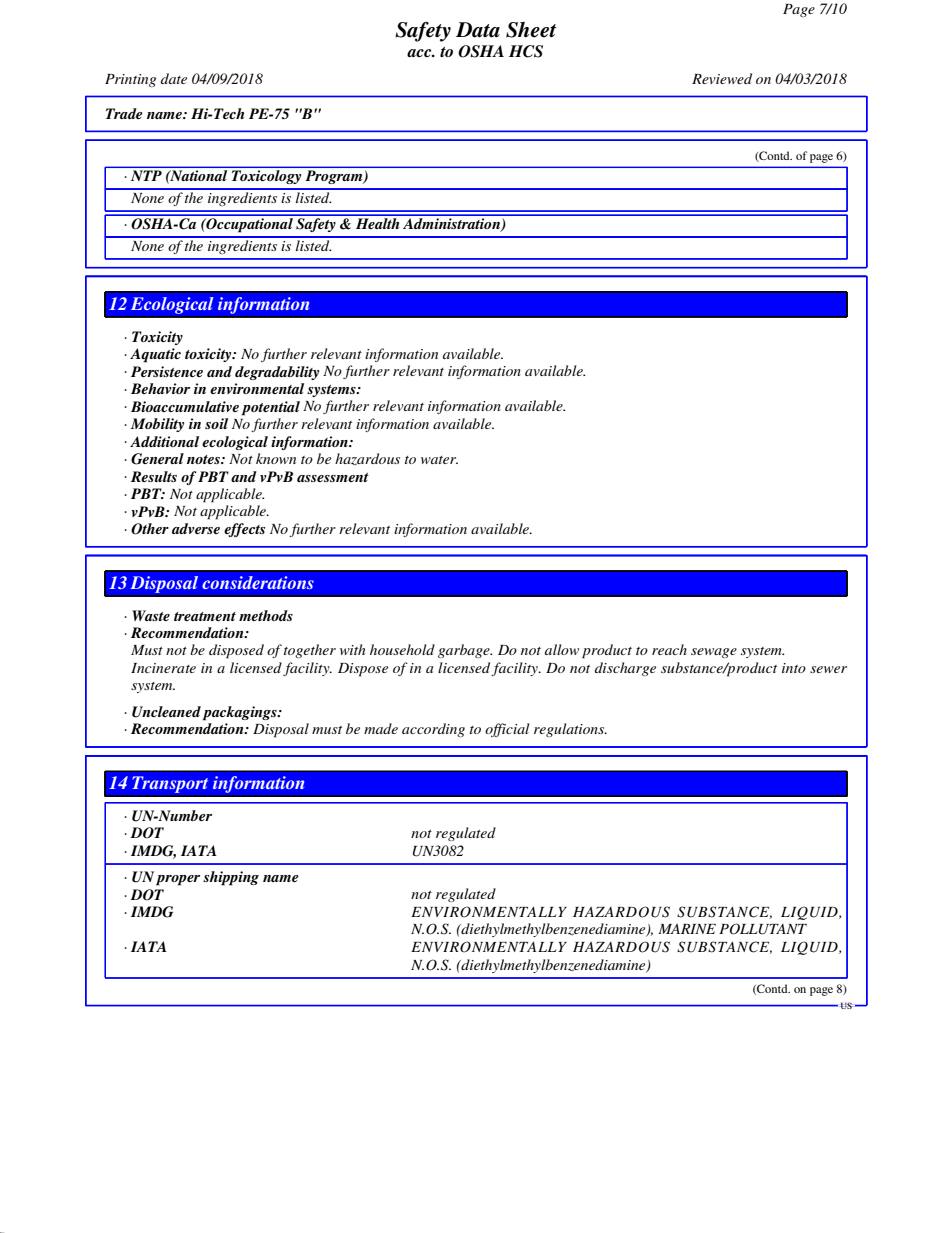 The image size is (952, 1233). What do you see at coordinates (155, 355) in the screenshot?
I see `Aquatic` at bounding box center [155, 355].
